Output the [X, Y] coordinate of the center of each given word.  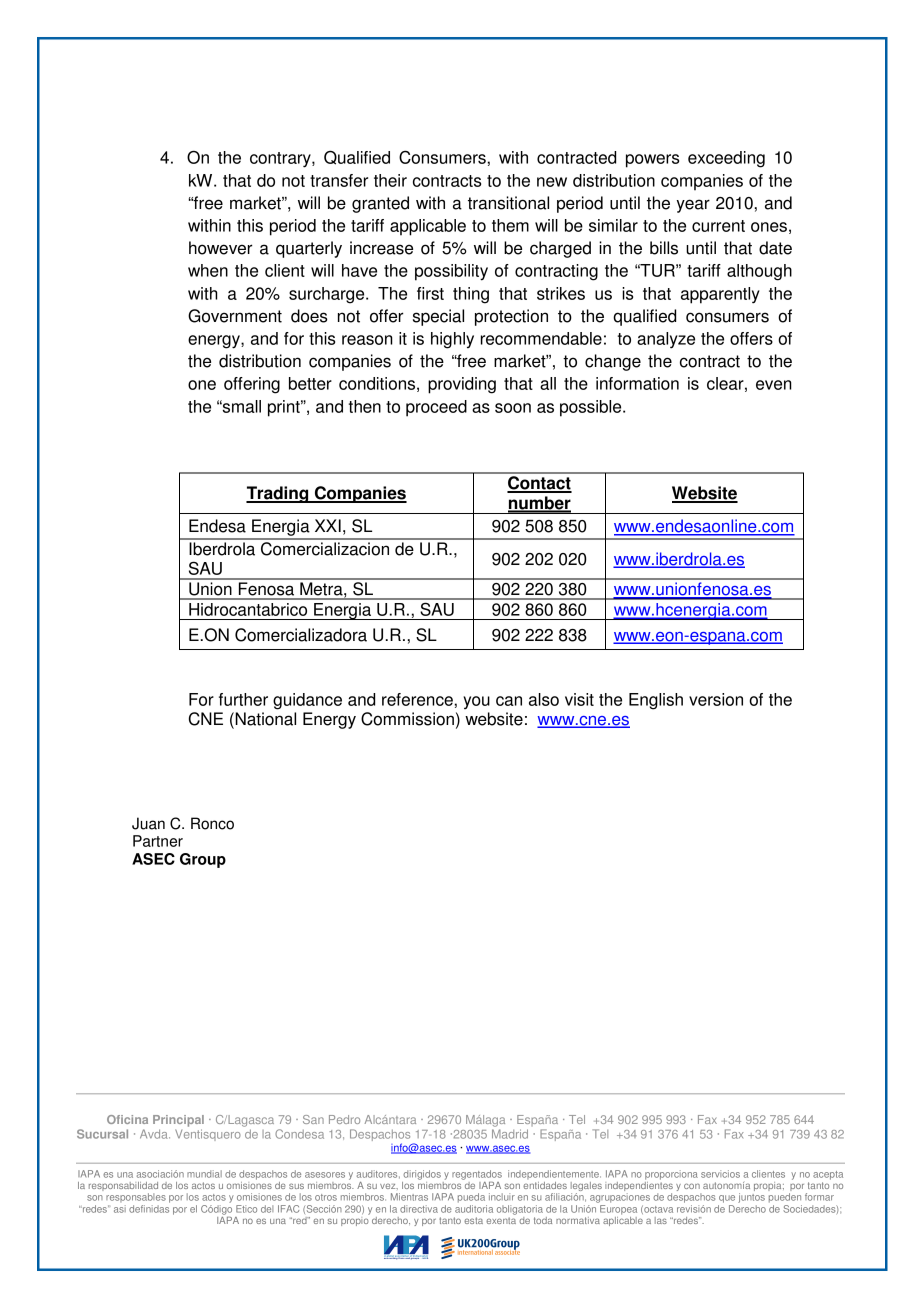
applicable [428, 227]
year [693, 206]
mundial [204, 1174]
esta [473, 1220]
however [221, 248]
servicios [720, 1174]
